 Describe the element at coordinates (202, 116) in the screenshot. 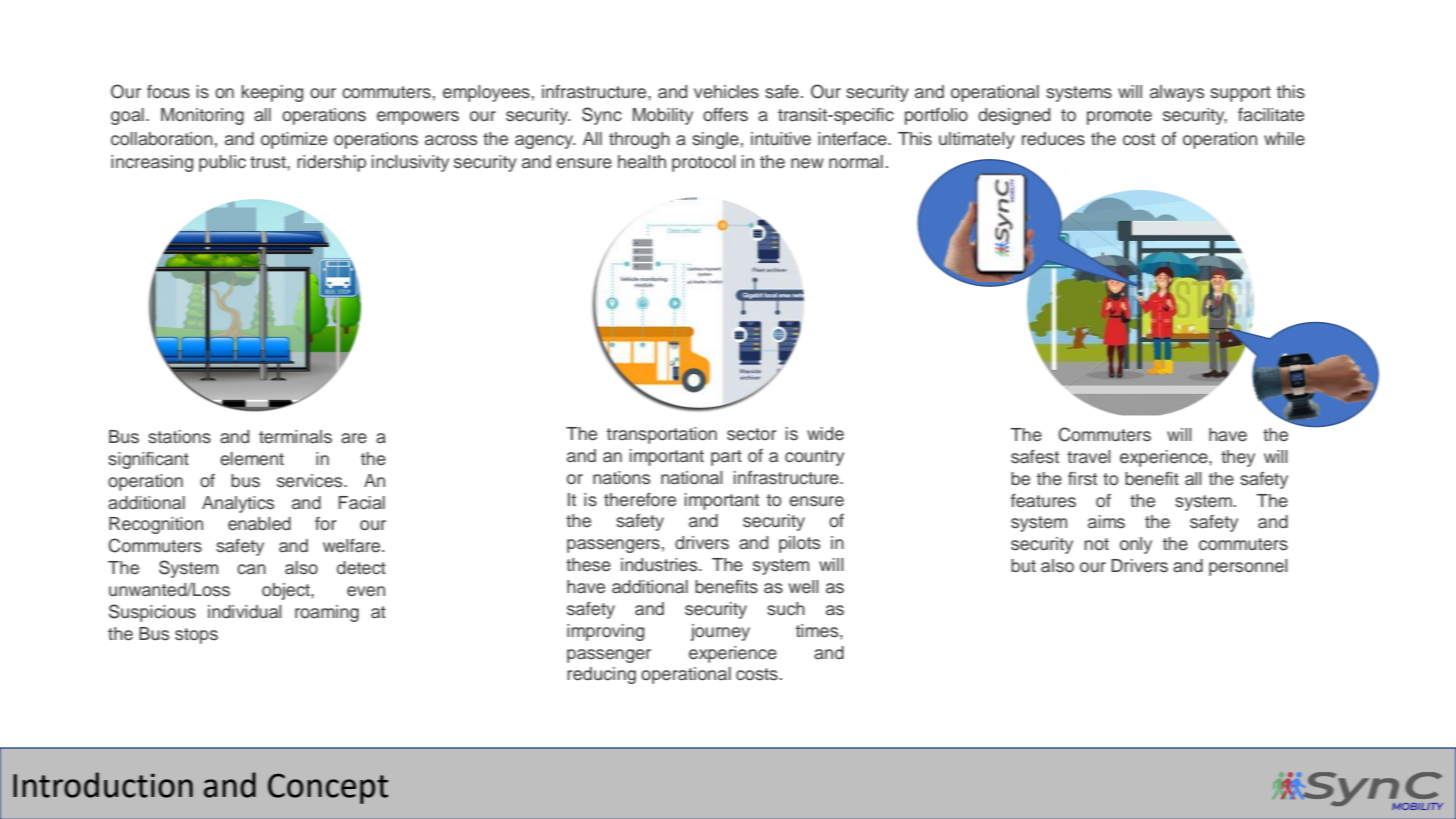

I see `Monitoring` at that location.
